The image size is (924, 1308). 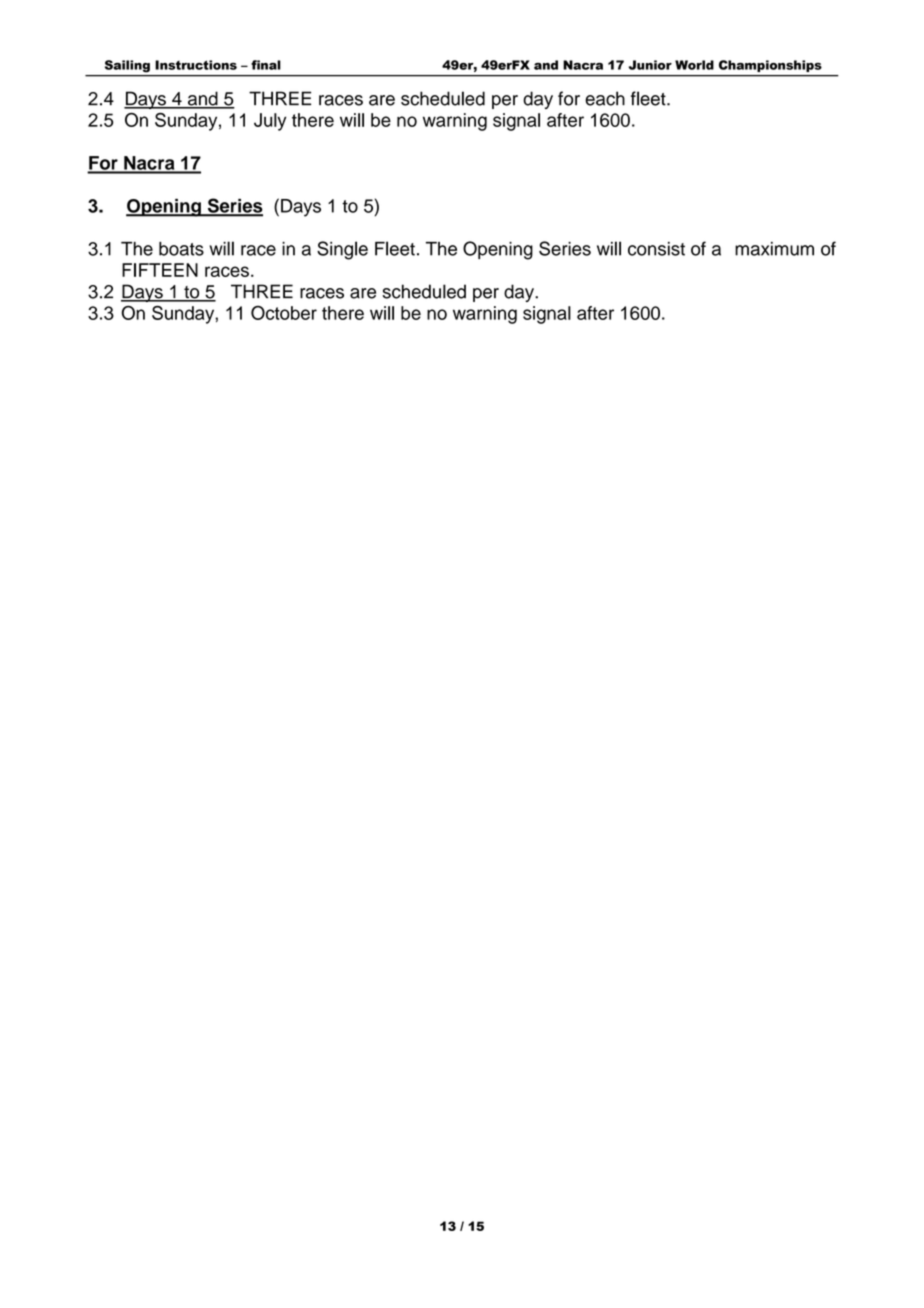 I want to click on October, so click(x=284, y=313).
